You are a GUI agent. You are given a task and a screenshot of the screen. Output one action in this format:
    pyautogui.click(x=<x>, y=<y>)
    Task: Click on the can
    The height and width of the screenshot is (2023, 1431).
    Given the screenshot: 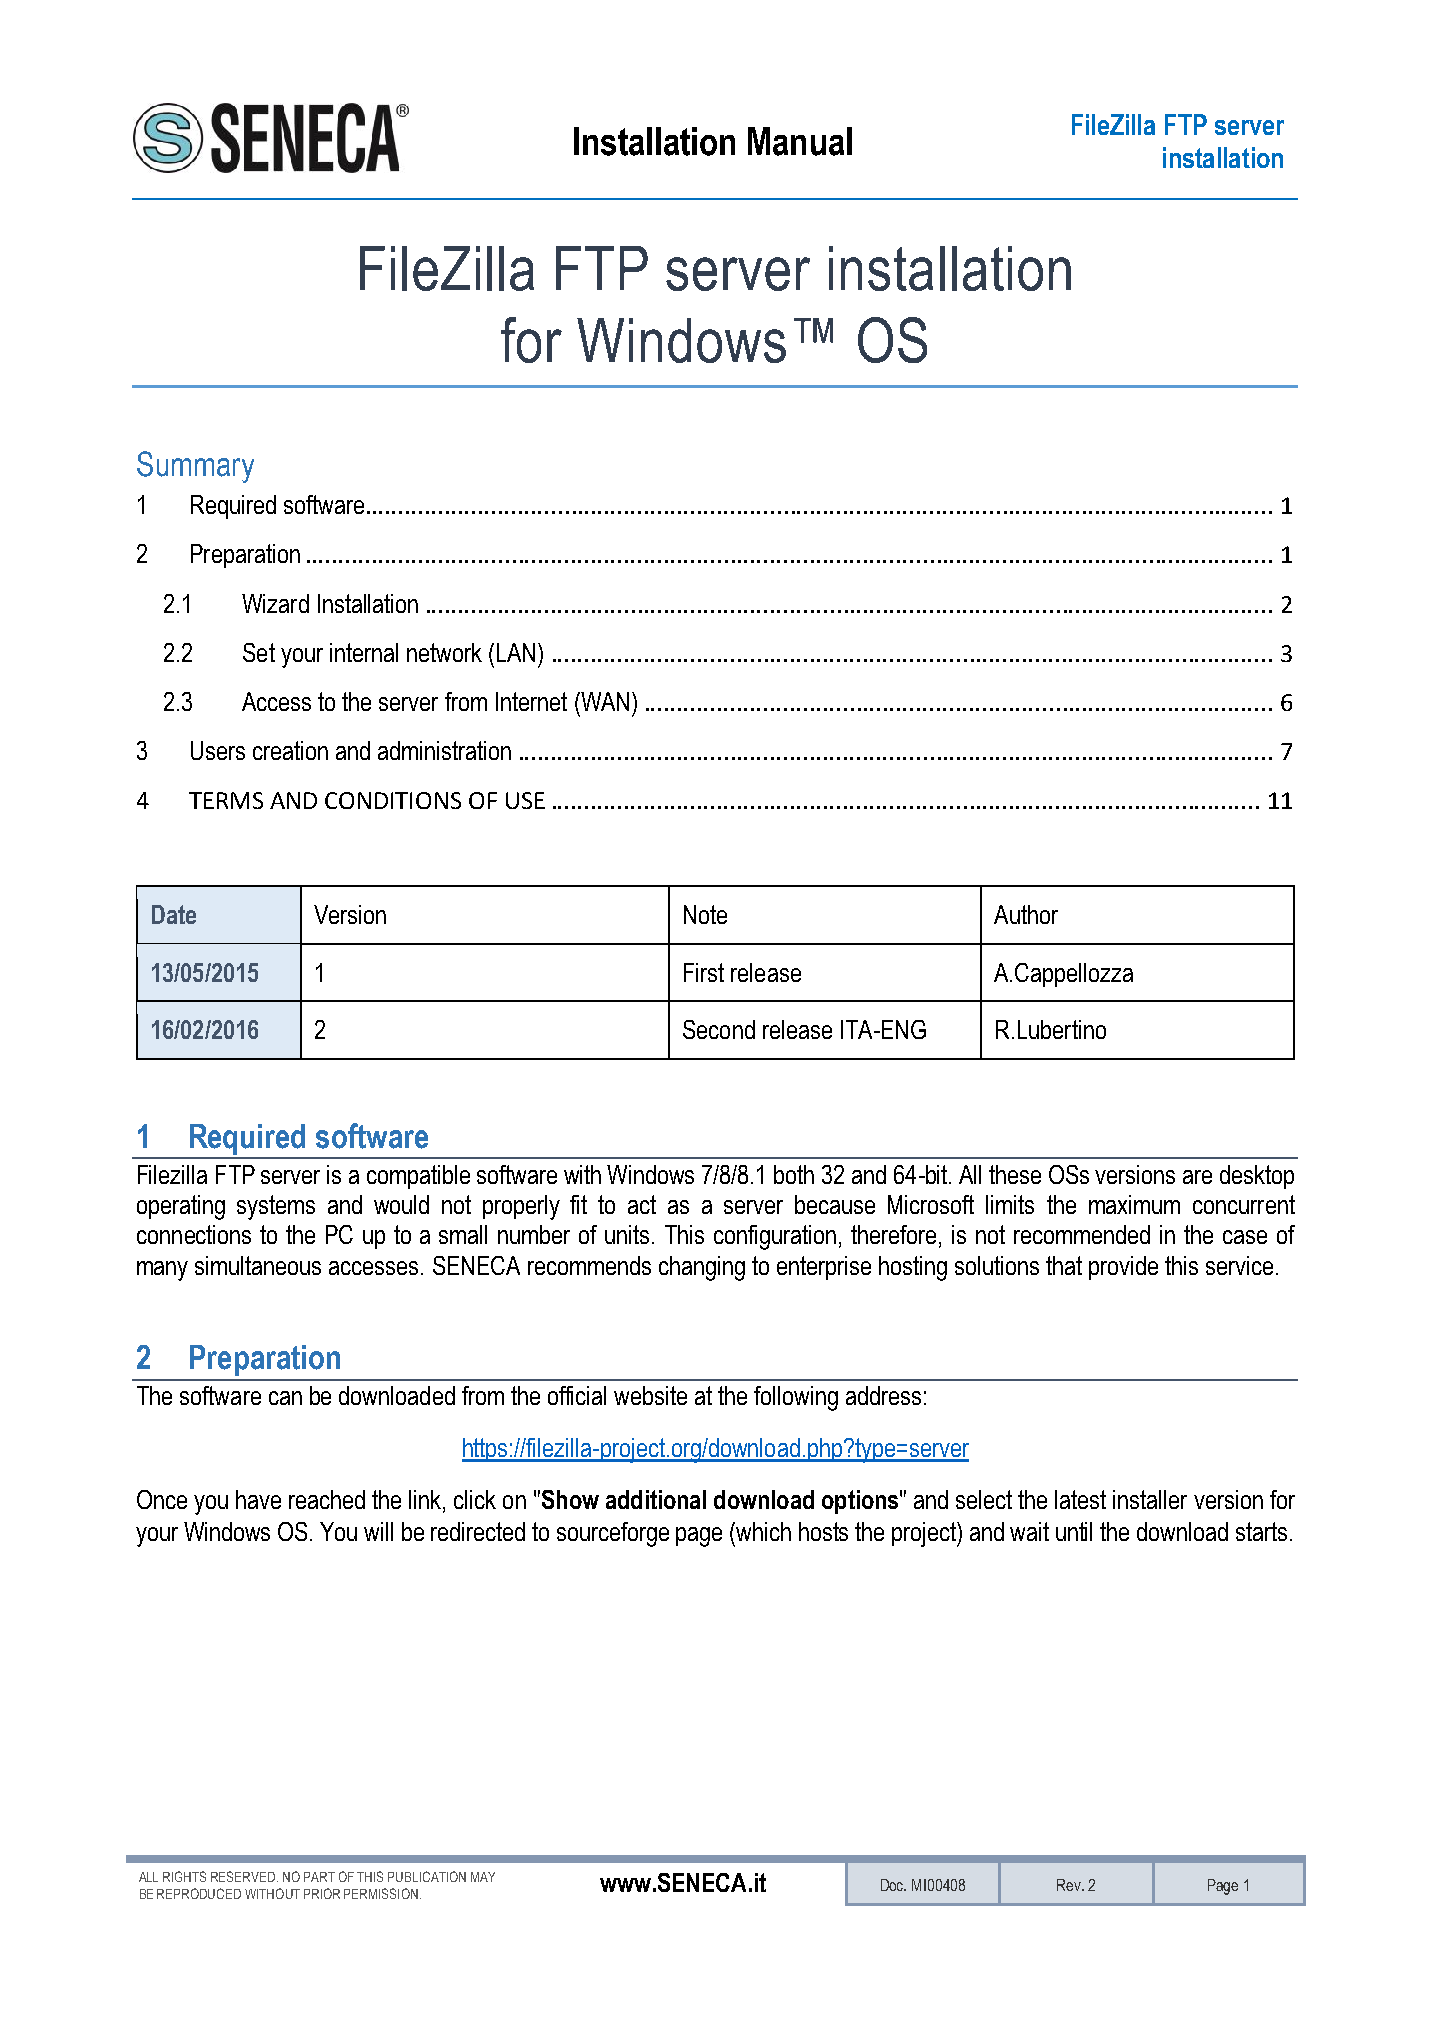 What is the action you would take?
    pyautogui.click(x=285, y=1398)
